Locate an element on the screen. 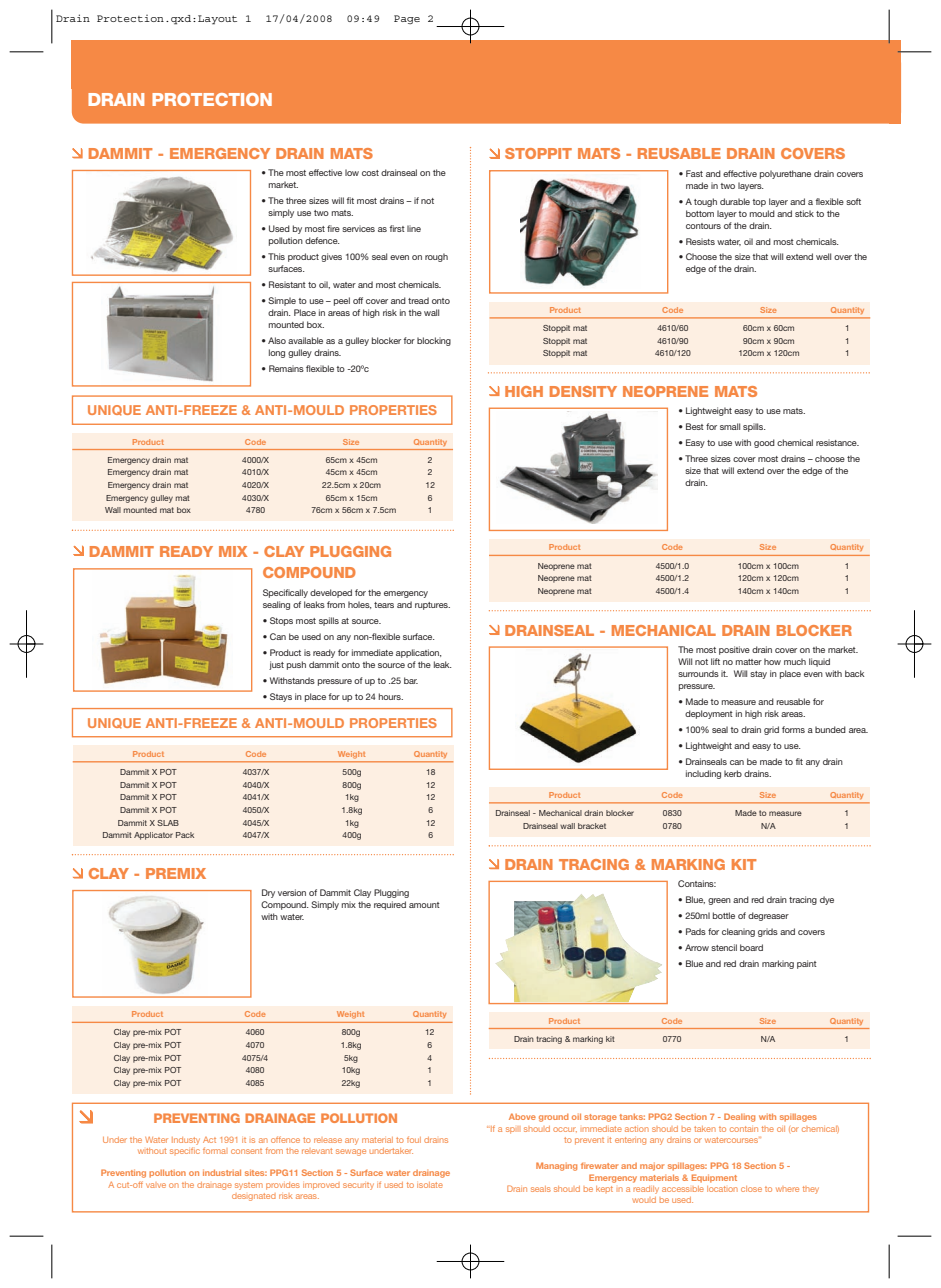 The height and width of the screenshot is (1288, 941). industrial is located at coordinates (222, 1172).
